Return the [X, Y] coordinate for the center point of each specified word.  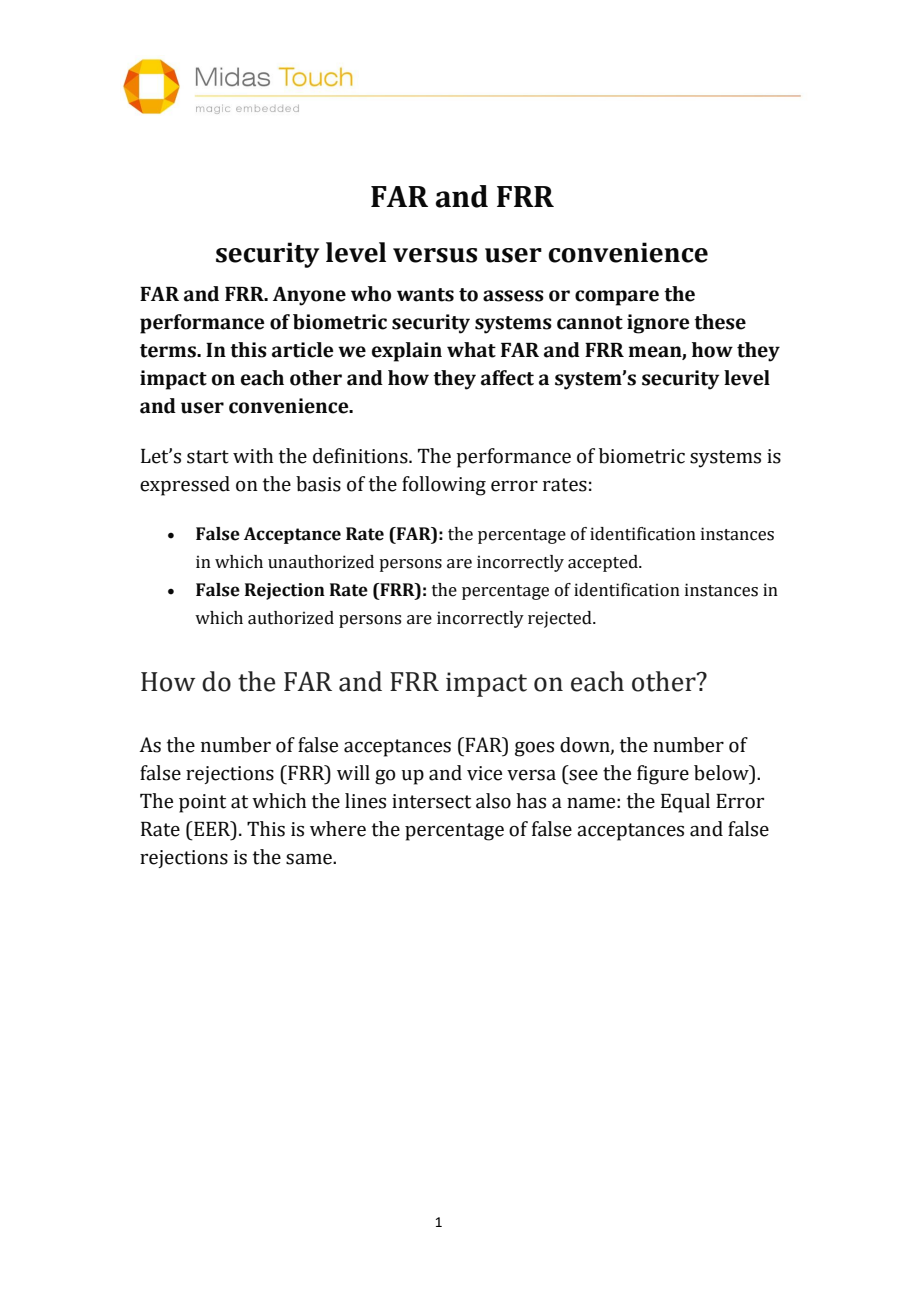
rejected [561, 619]
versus [435, 255]
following [444, 486]
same [310, 859]
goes [534, 749]
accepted [604, 563]
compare [617, 298]
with [253, 456]
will [353, 772]
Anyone [309, 296]
